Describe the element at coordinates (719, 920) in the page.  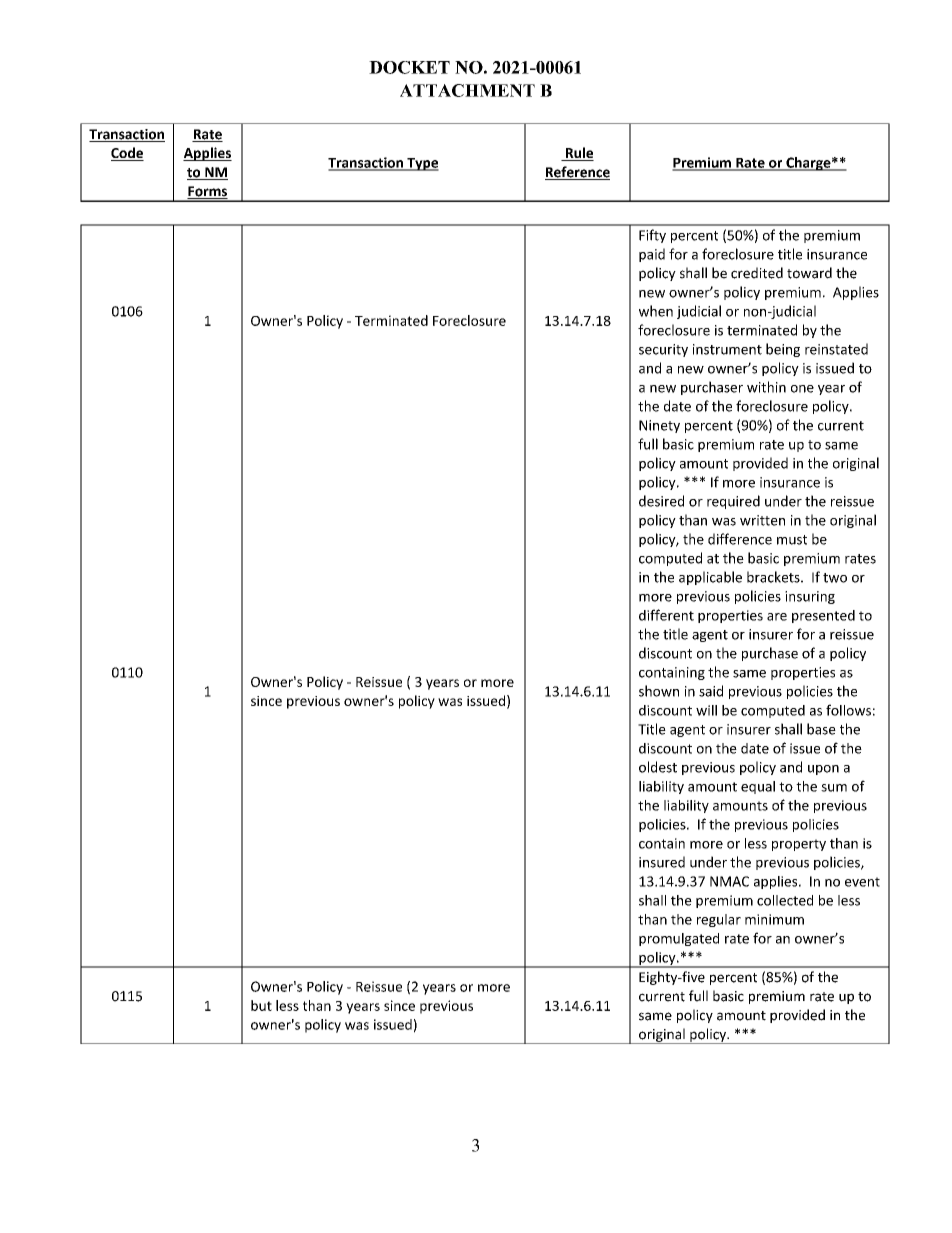
I see `regular` at that location.
